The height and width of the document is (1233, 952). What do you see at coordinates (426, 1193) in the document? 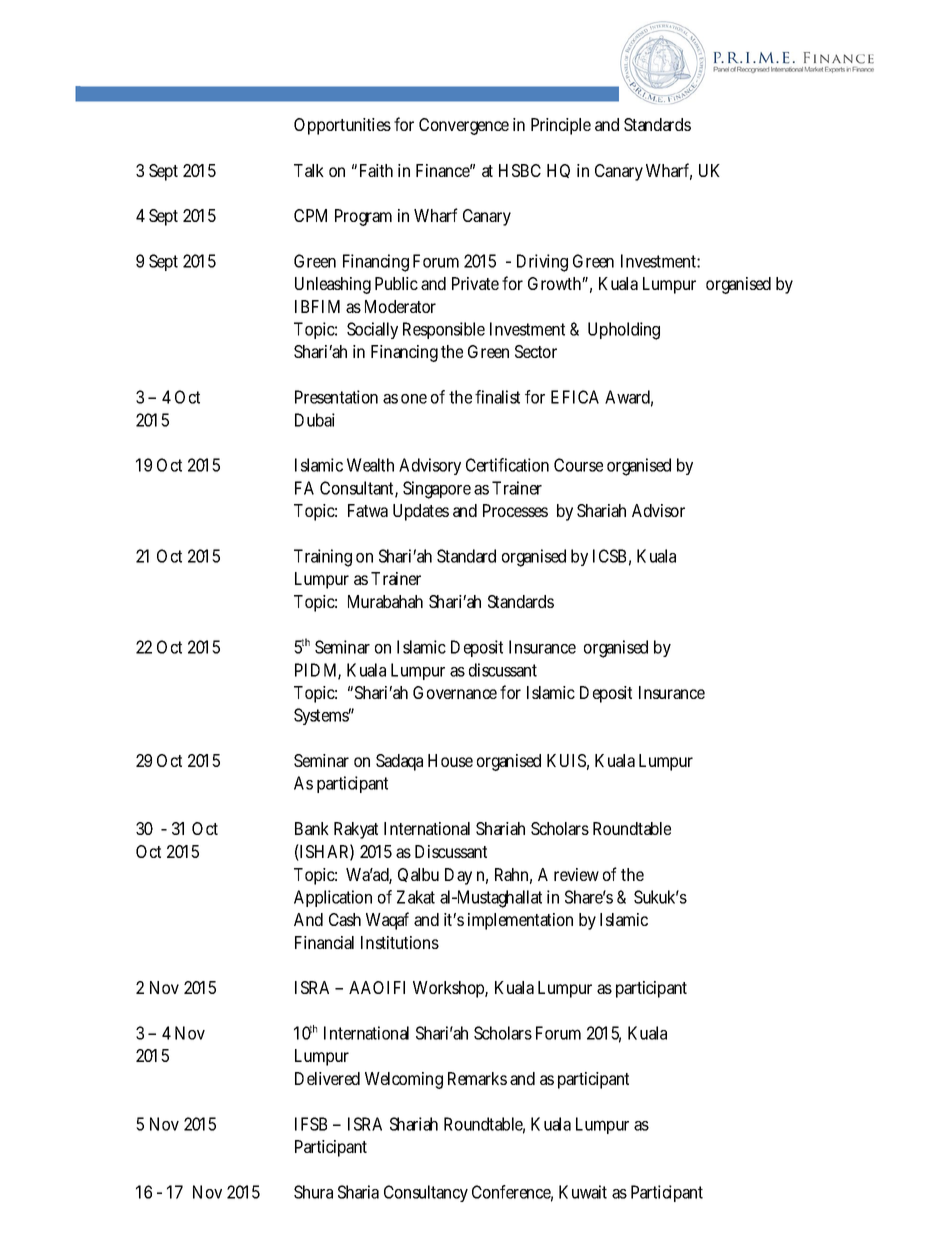
I see `Consultancy` at bounding box center [426, 1193].
